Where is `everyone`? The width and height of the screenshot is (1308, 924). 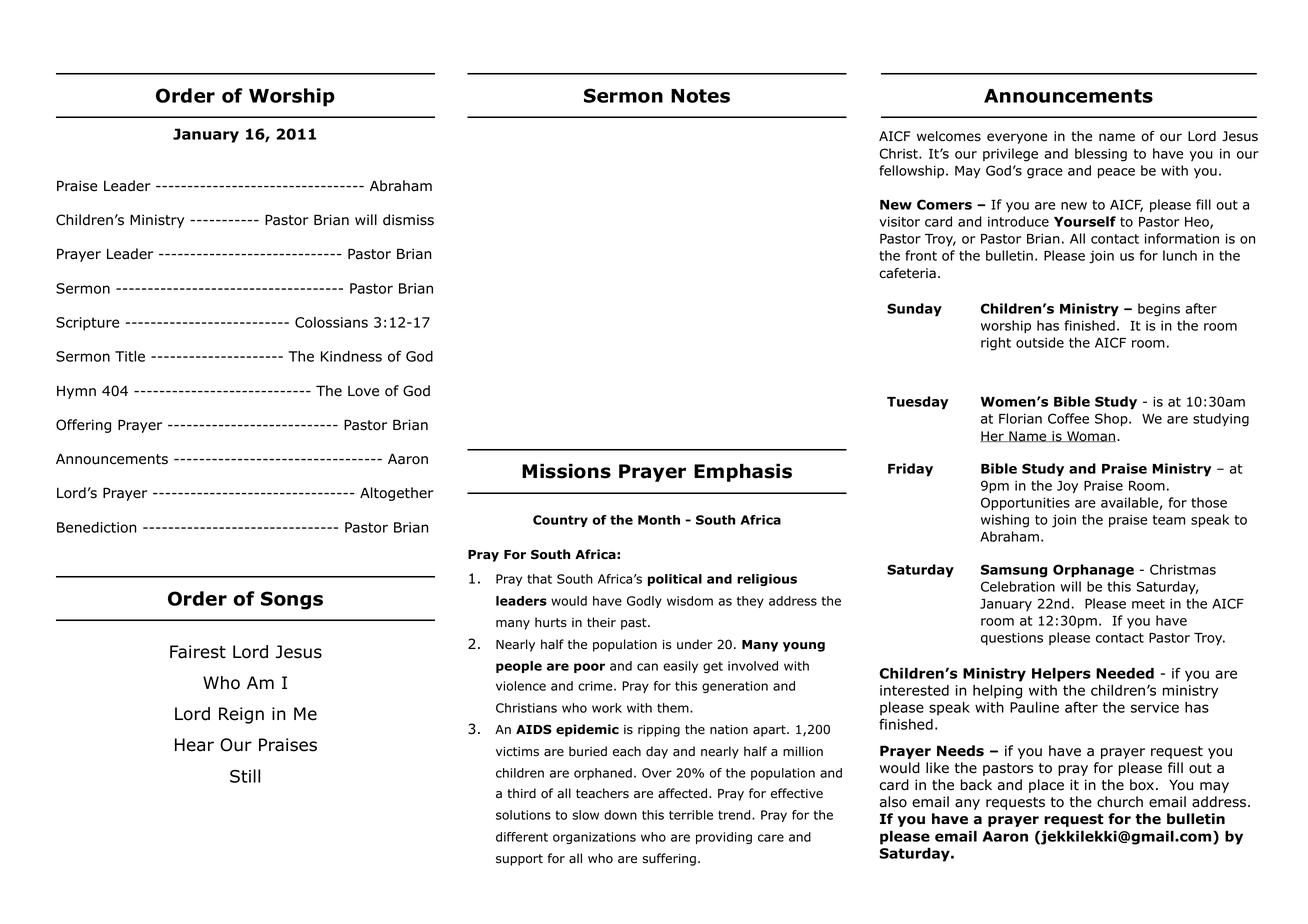 everyone is located at coordinates (1017, 138).
